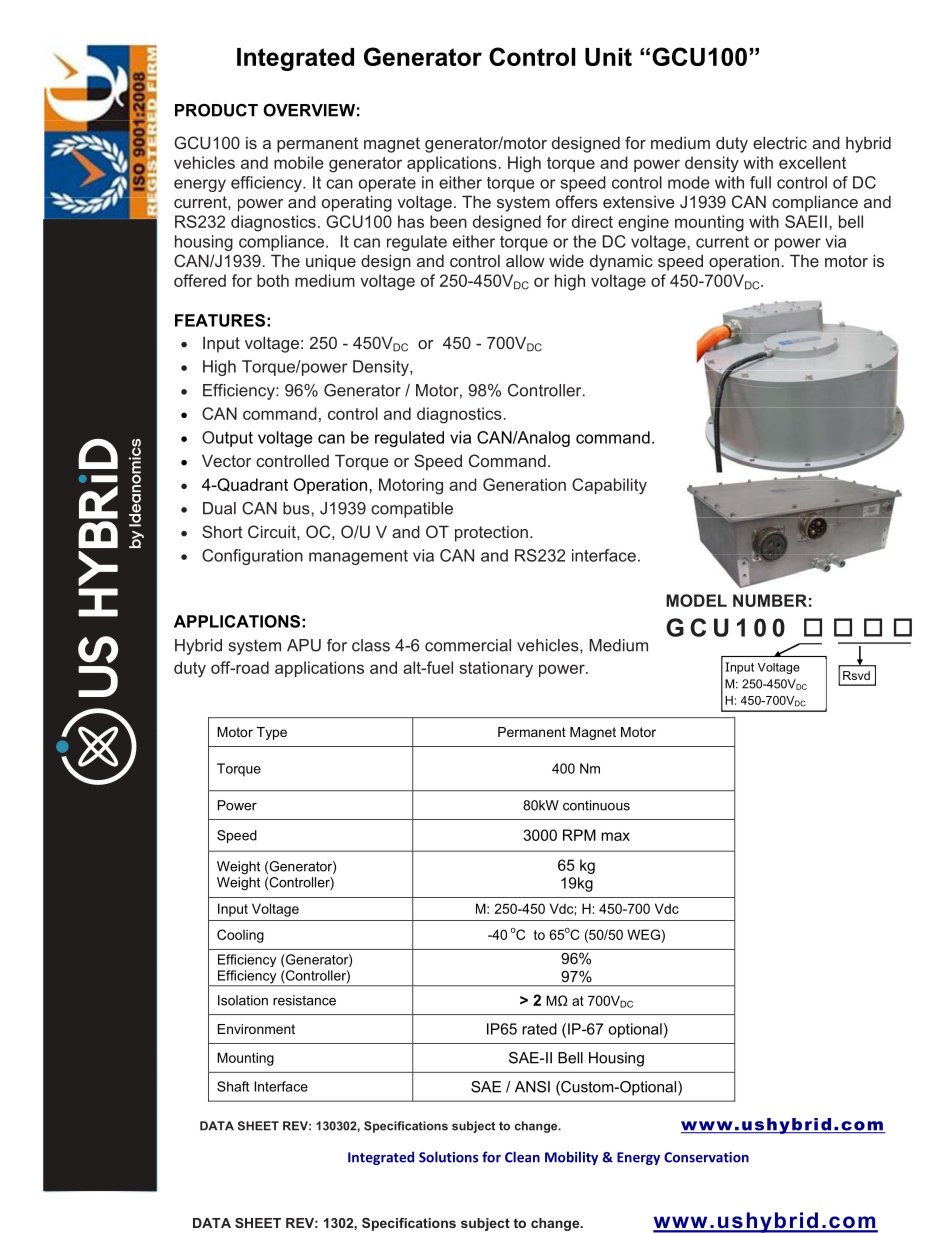 This document has height=1233, width=952. I want to click on Type, so click(272, 733).
